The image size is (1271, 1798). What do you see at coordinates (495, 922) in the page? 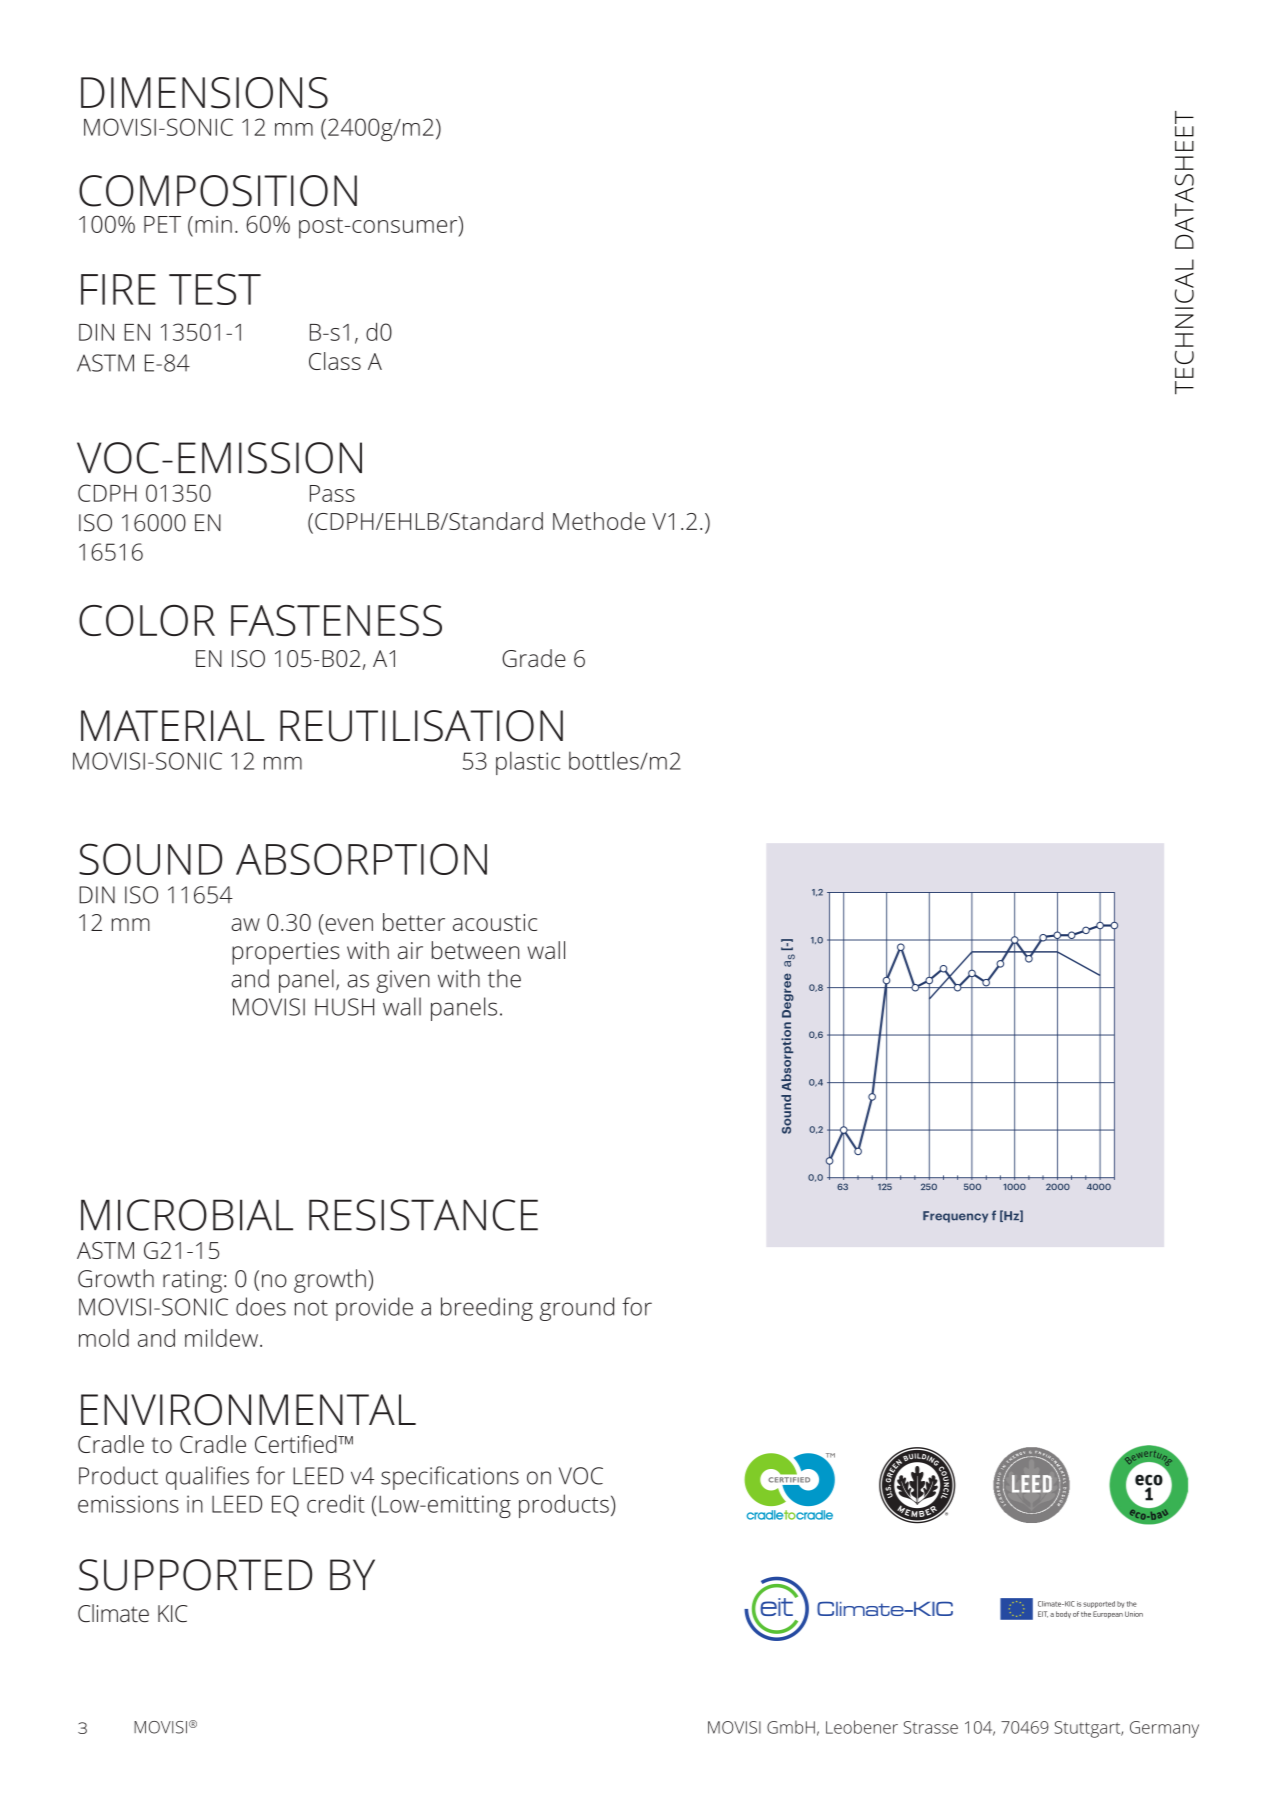
I see `acoustic` at bounding box center [495, 922].
